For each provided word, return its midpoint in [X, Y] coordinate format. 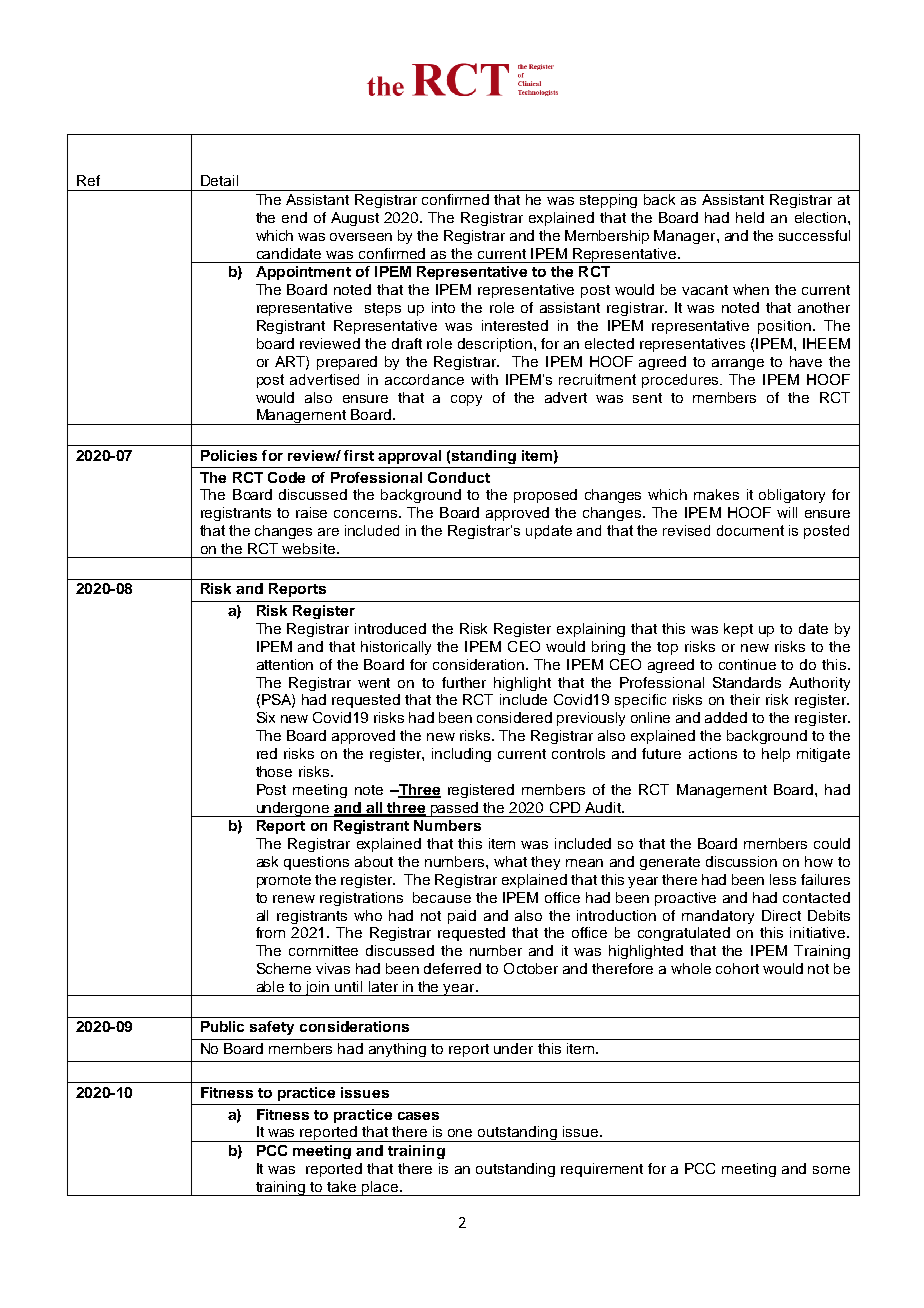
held [750, 217]
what [510, 861]
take [341, 1186]
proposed [545, 496]
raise [311, 512]
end [294, 217]
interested [515, 325]
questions [316, 863]
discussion [741, 861]
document [750, 530]
